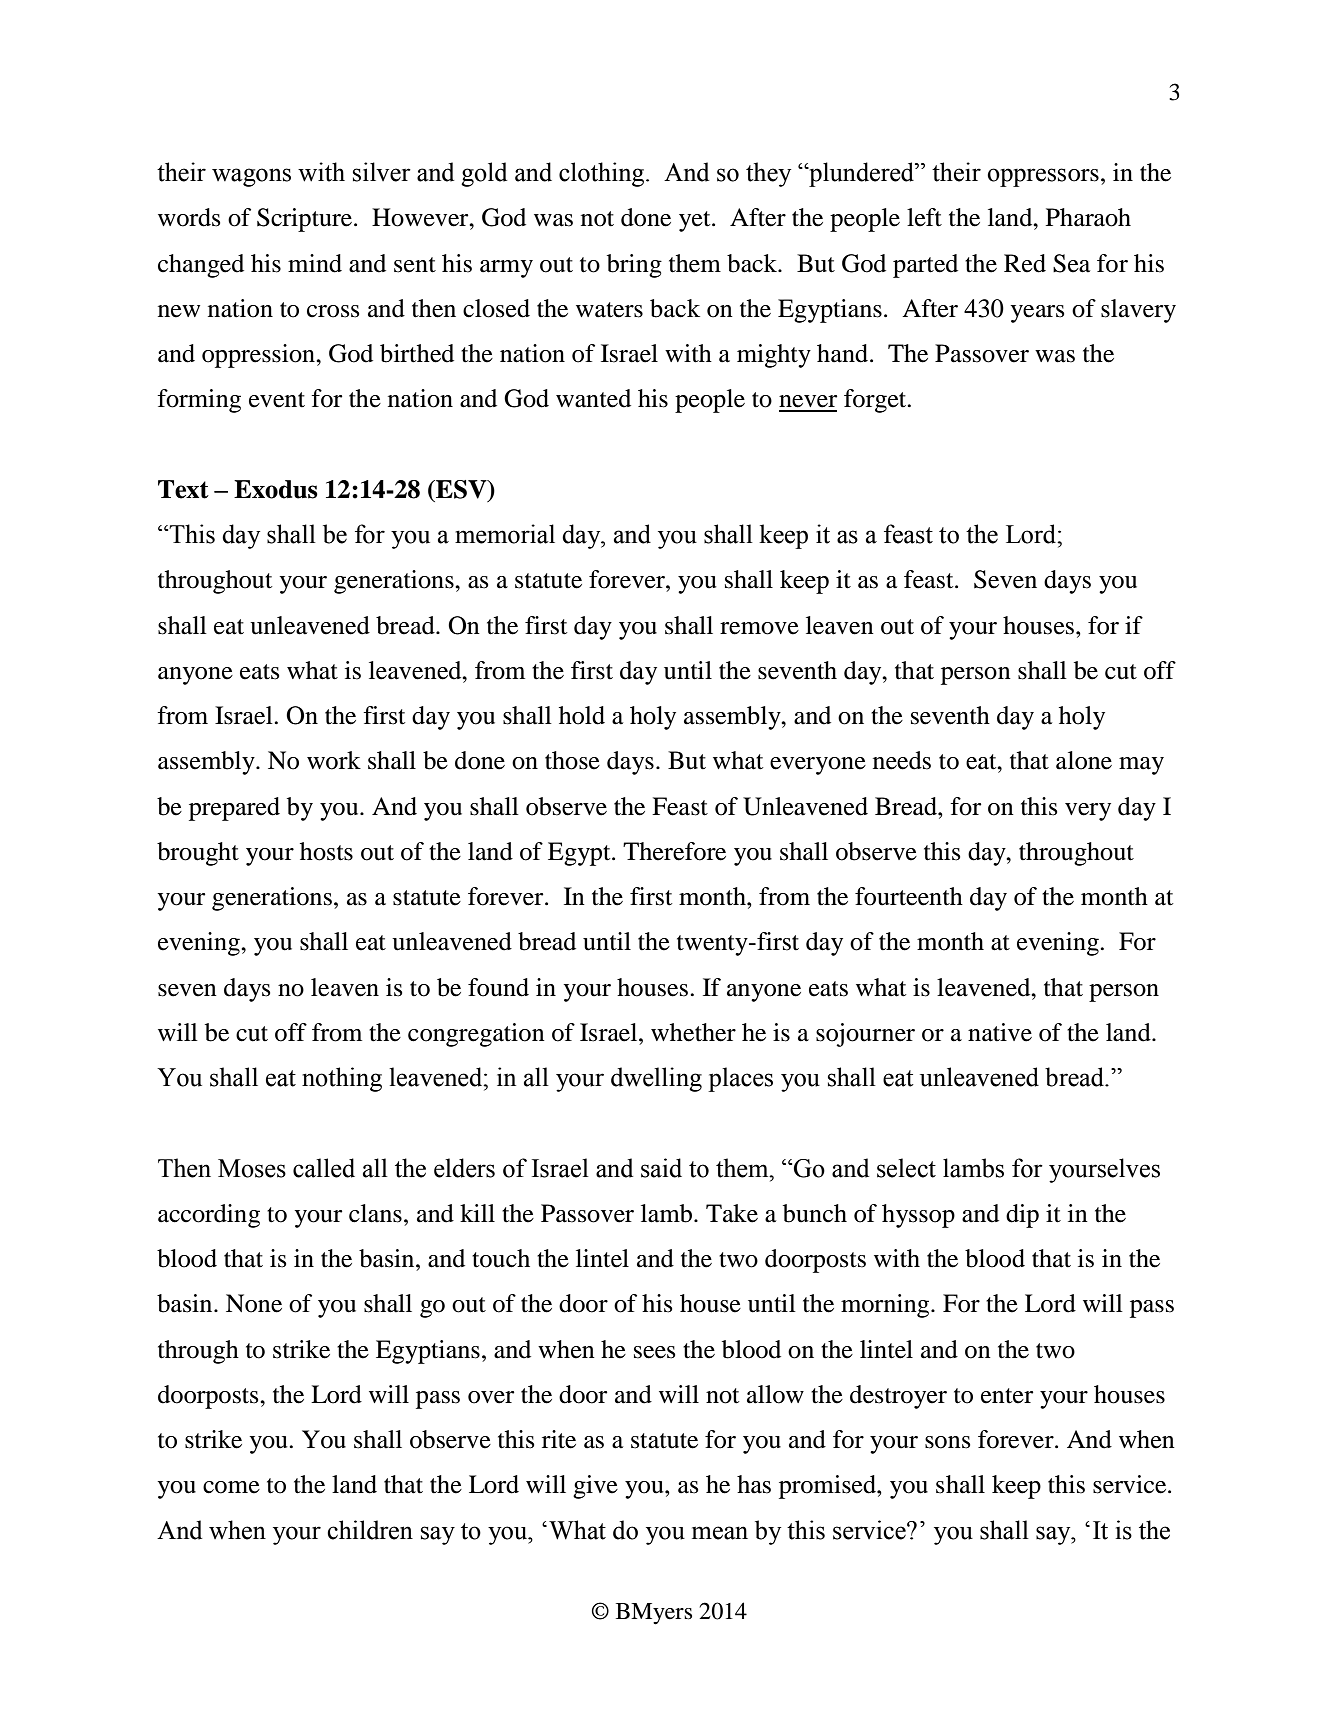 The width and height of the screenshot is (1338, 1731). Describe the element at coordinates (909, 896) in the screenshot. I see `fourteenth` at that location.
